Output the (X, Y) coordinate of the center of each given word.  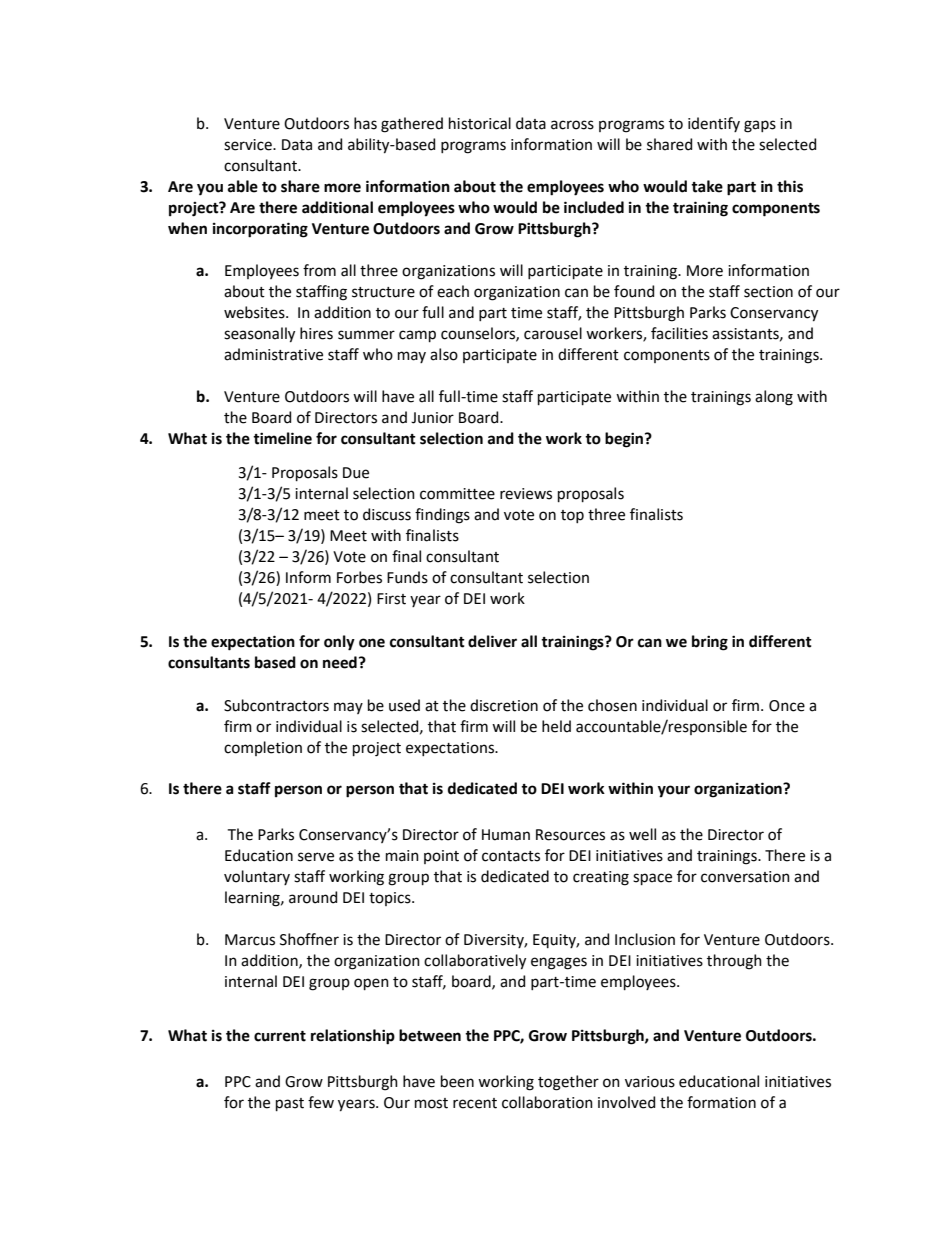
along (774, 398)
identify (714, 124)
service (249, 145)
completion (263, 748)
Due (356, 473)
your (674, 791)
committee (457, 494)
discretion (504, 705)
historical (480, 123)
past (290, 1104)
